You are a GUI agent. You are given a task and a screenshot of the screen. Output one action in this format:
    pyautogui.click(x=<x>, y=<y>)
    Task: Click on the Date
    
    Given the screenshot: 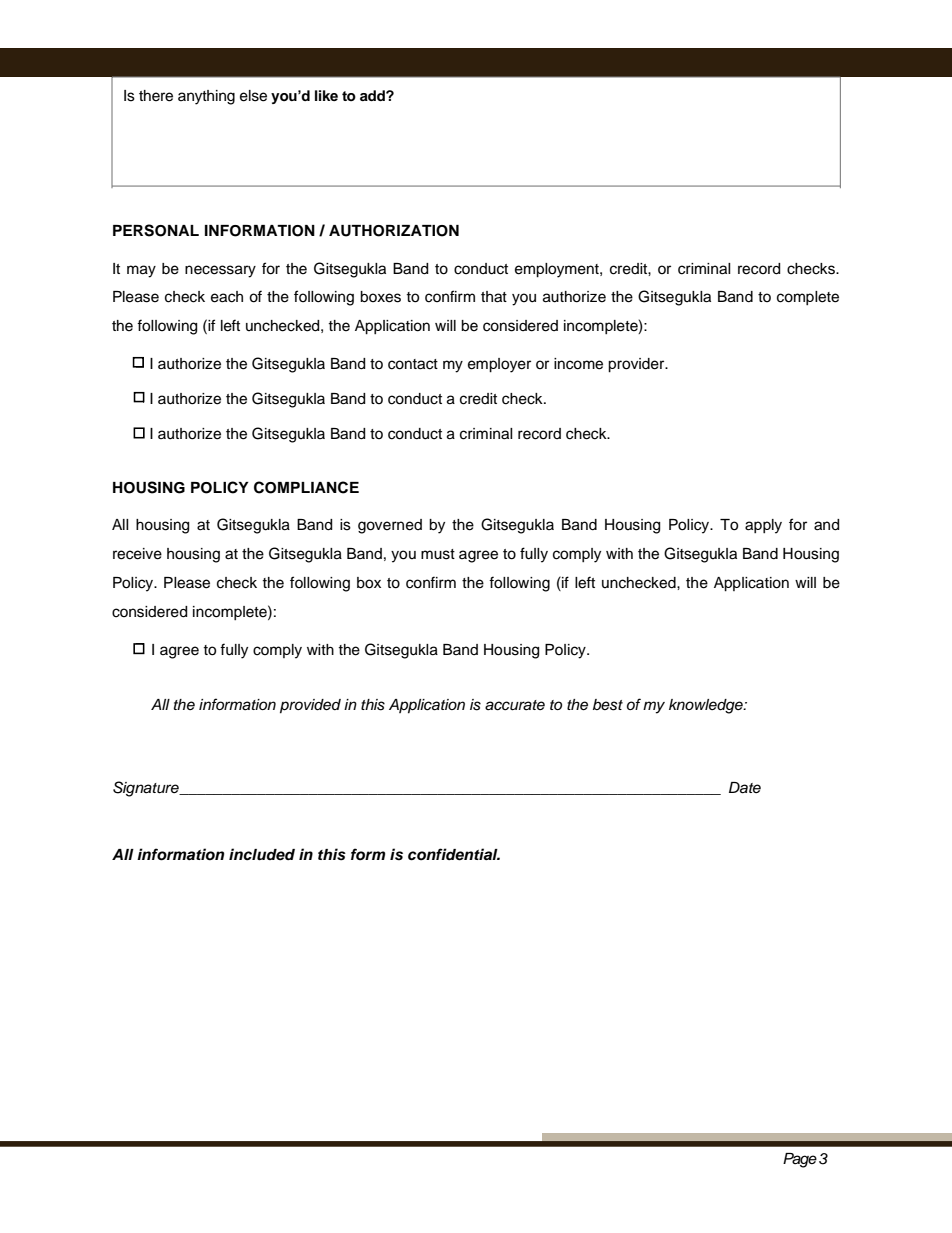 What is the action you would take?
    pyautogui.click(x=745, y=788)
